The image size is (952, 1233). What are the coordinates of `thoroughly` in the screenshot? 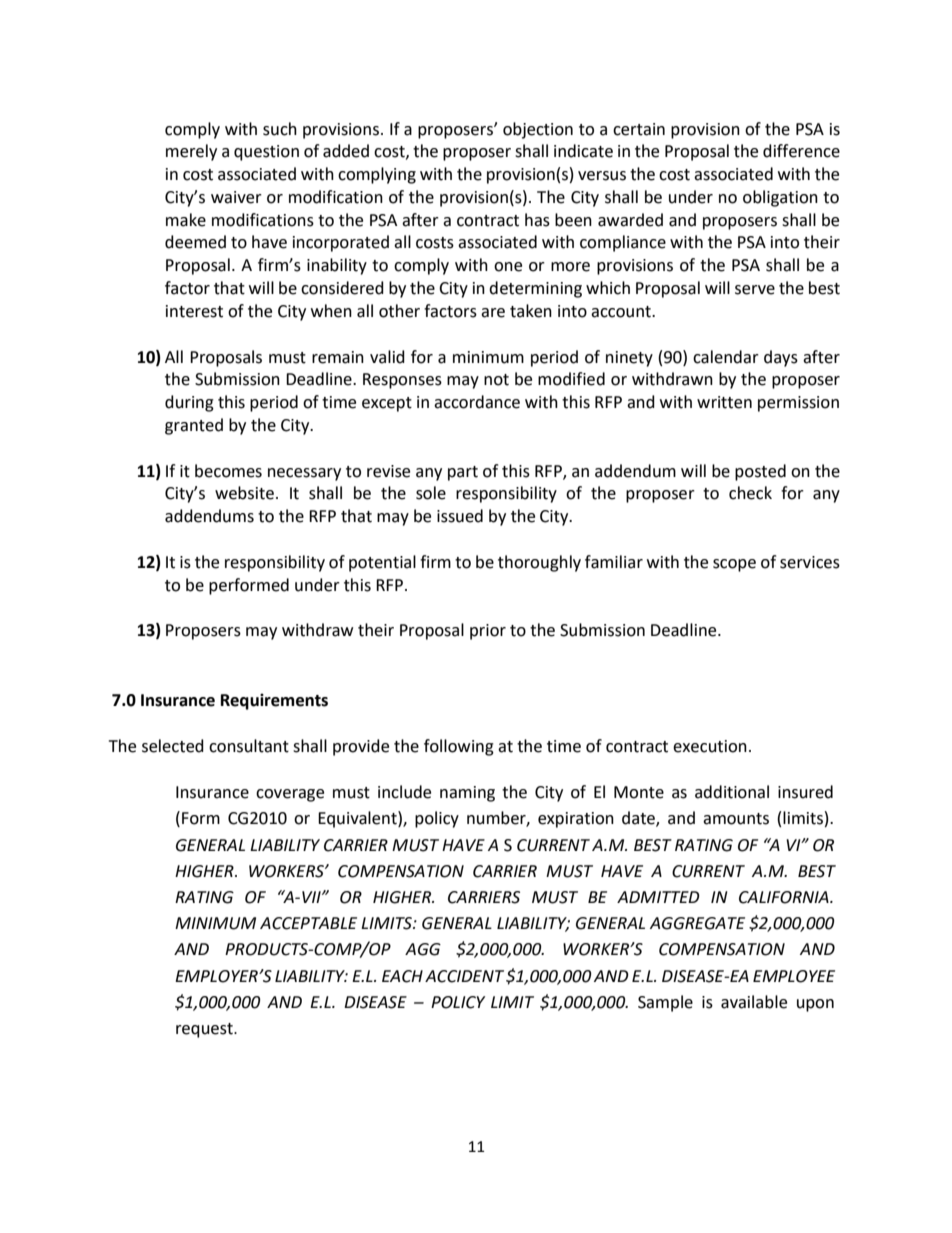 It's located at (539, 563).
